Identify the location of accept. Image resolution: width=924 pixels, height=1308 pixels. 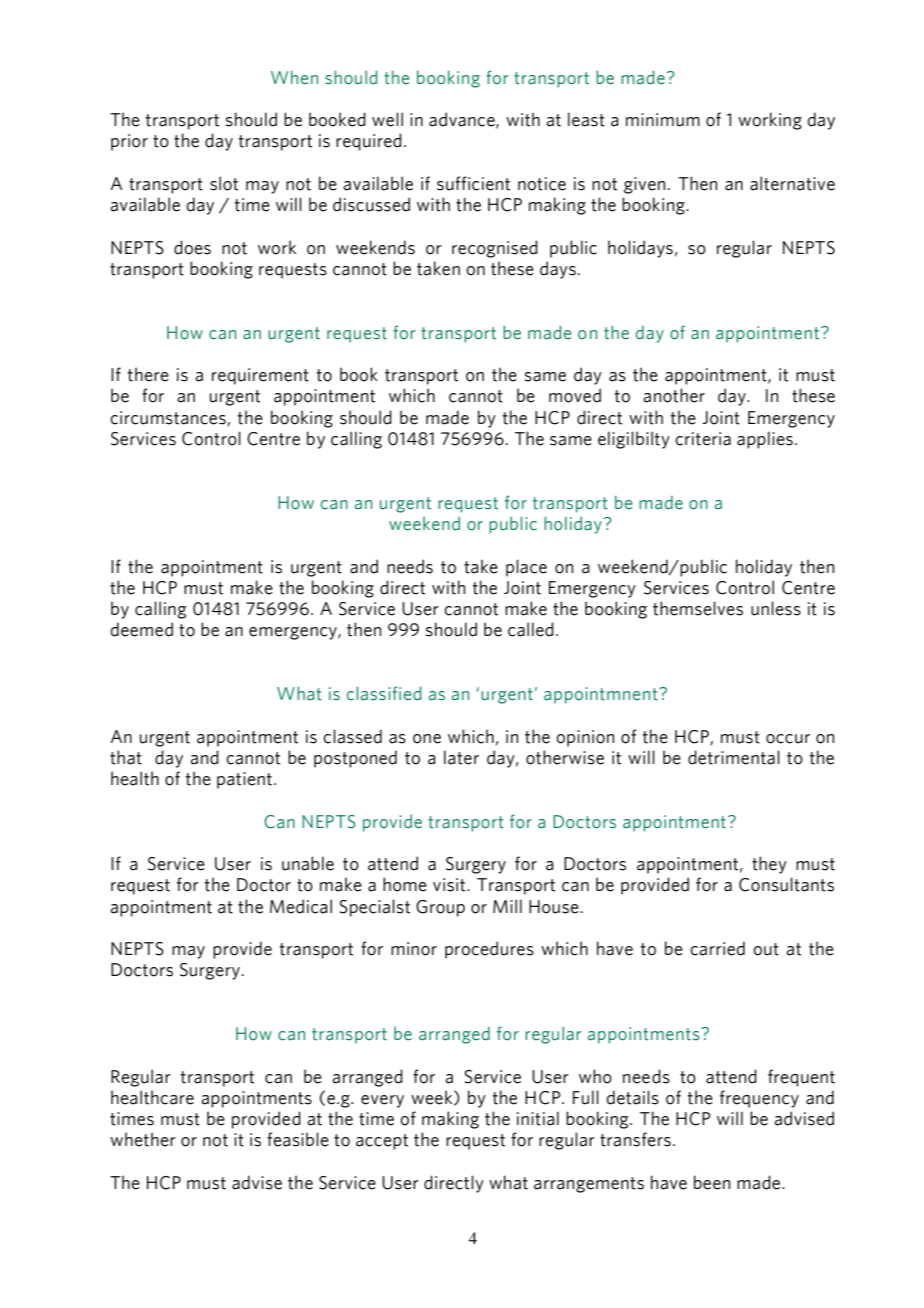
(382, 1142).
